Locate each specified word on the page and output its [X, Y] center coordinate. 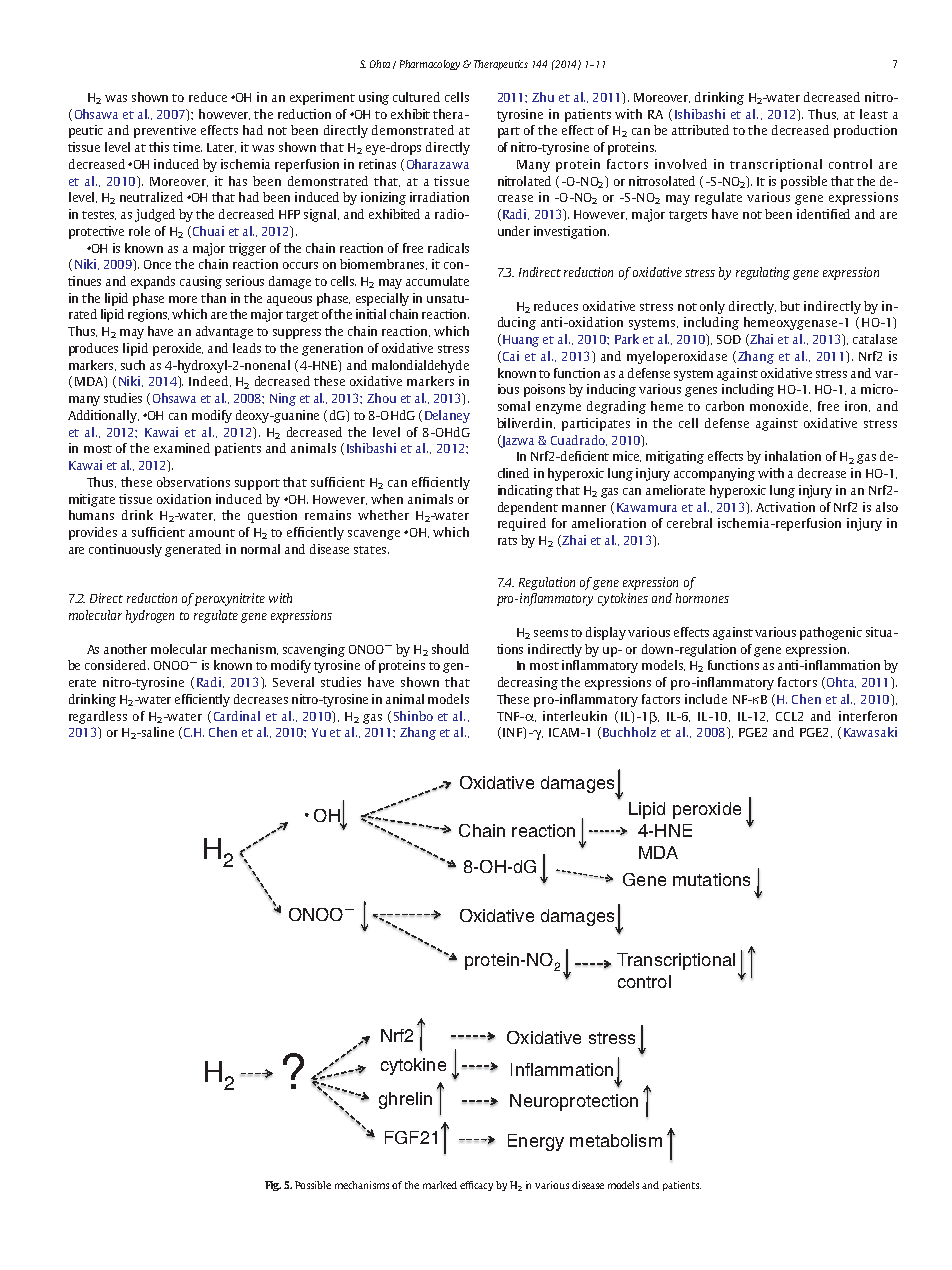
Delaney [447, 416]
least [874, 114]
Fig [273, 1186]
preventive [165, 131]
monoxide [780, 406]
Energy [536, 1142]
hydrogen [150, 616]
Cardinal [237, 716]
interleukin [575, 716]
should [450, 649]
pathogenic [831, 633]
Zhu [543, 97]
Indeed [210, 381]
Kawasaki [870, 732]
